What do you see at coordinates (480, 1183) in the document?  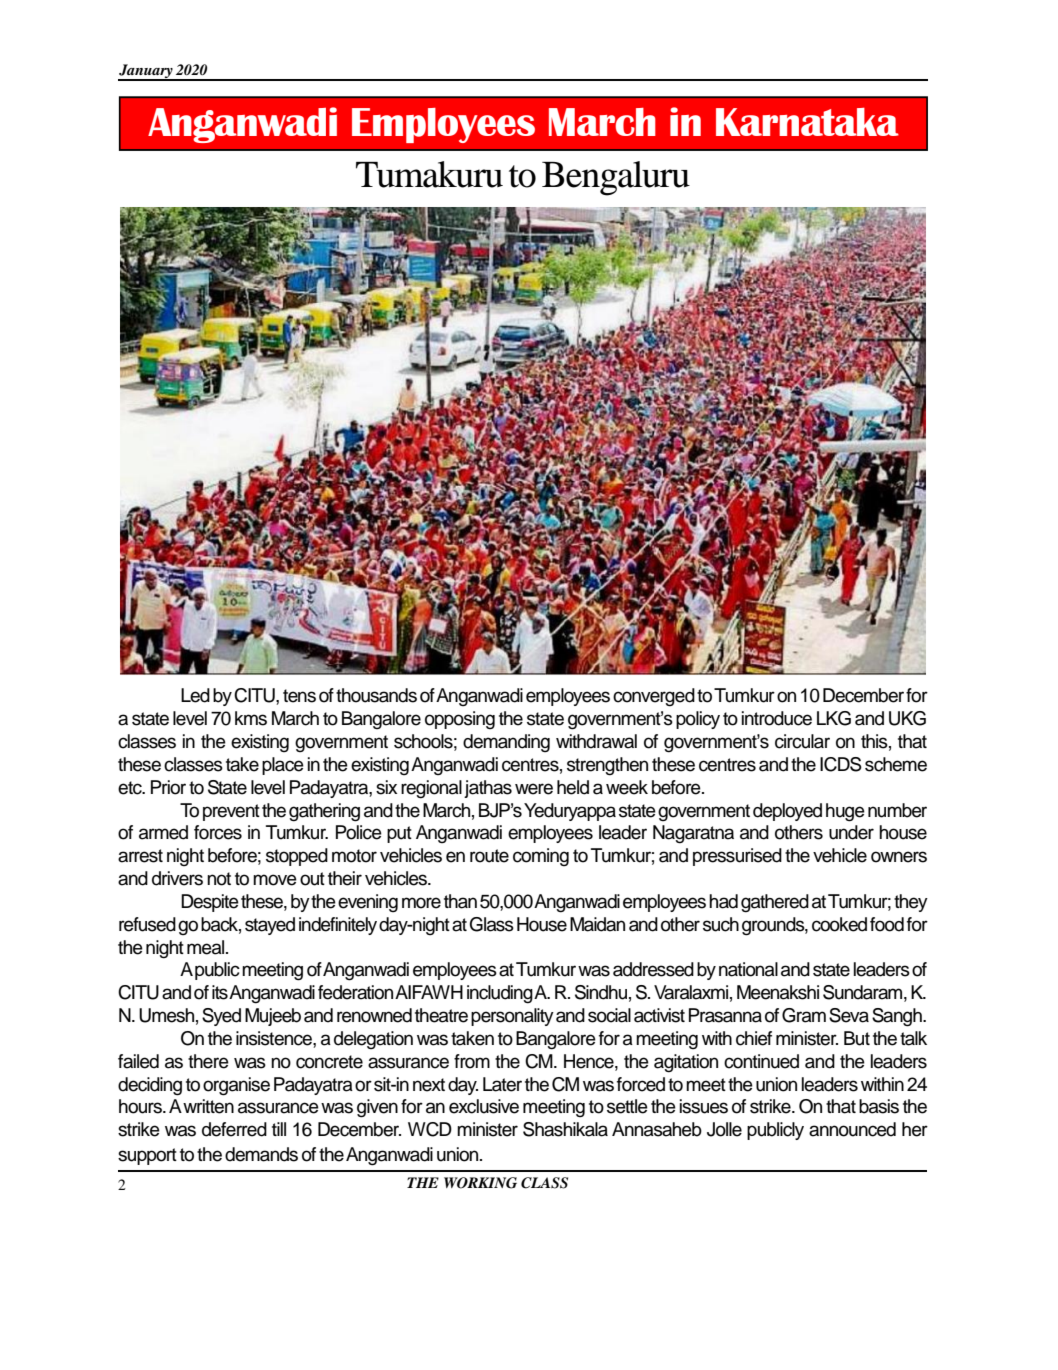 I see `WORKING` at bounding box center [480, 1183].
